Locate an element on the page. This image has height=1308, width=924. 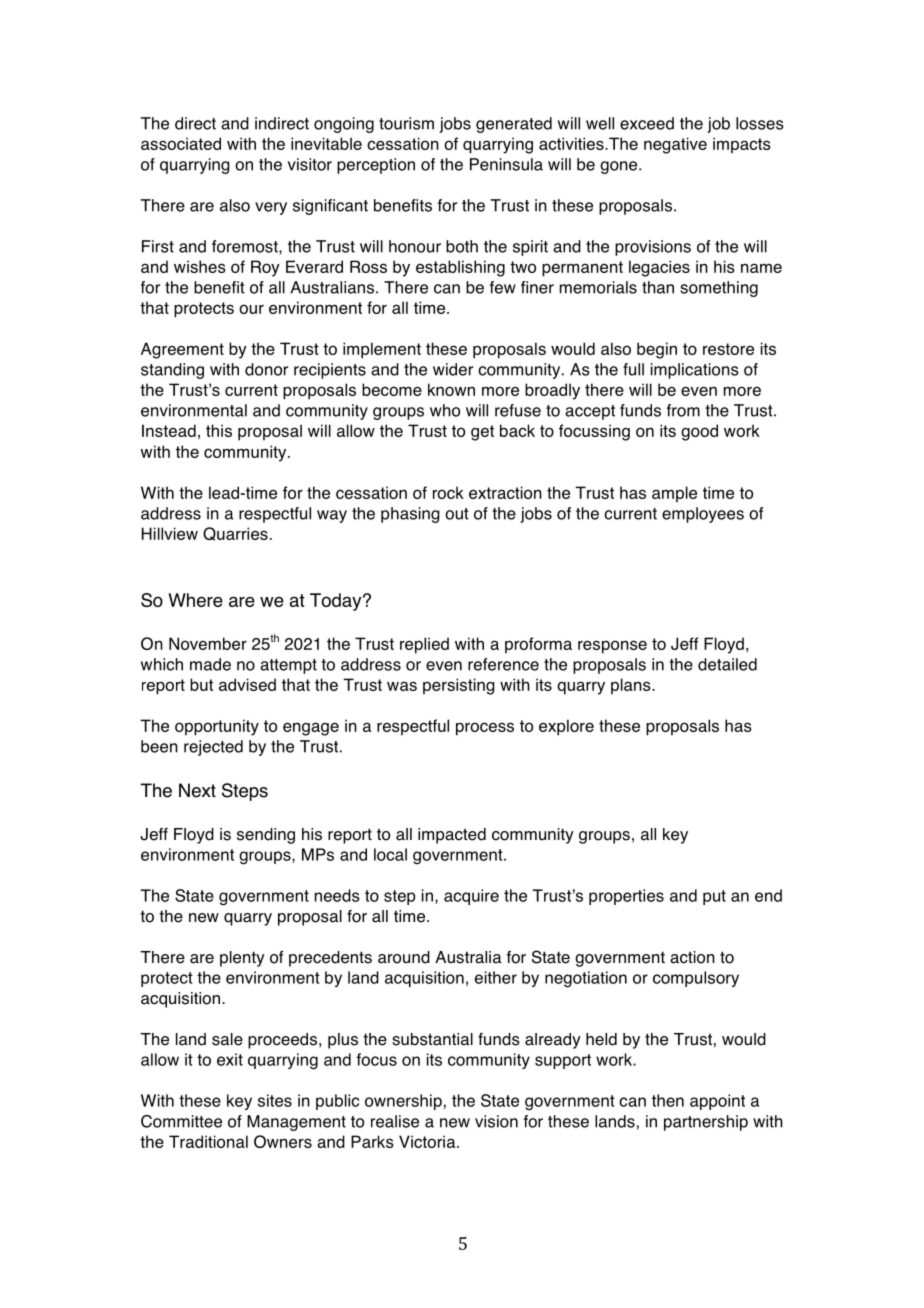
sending is located at coordinates (266, 836).
